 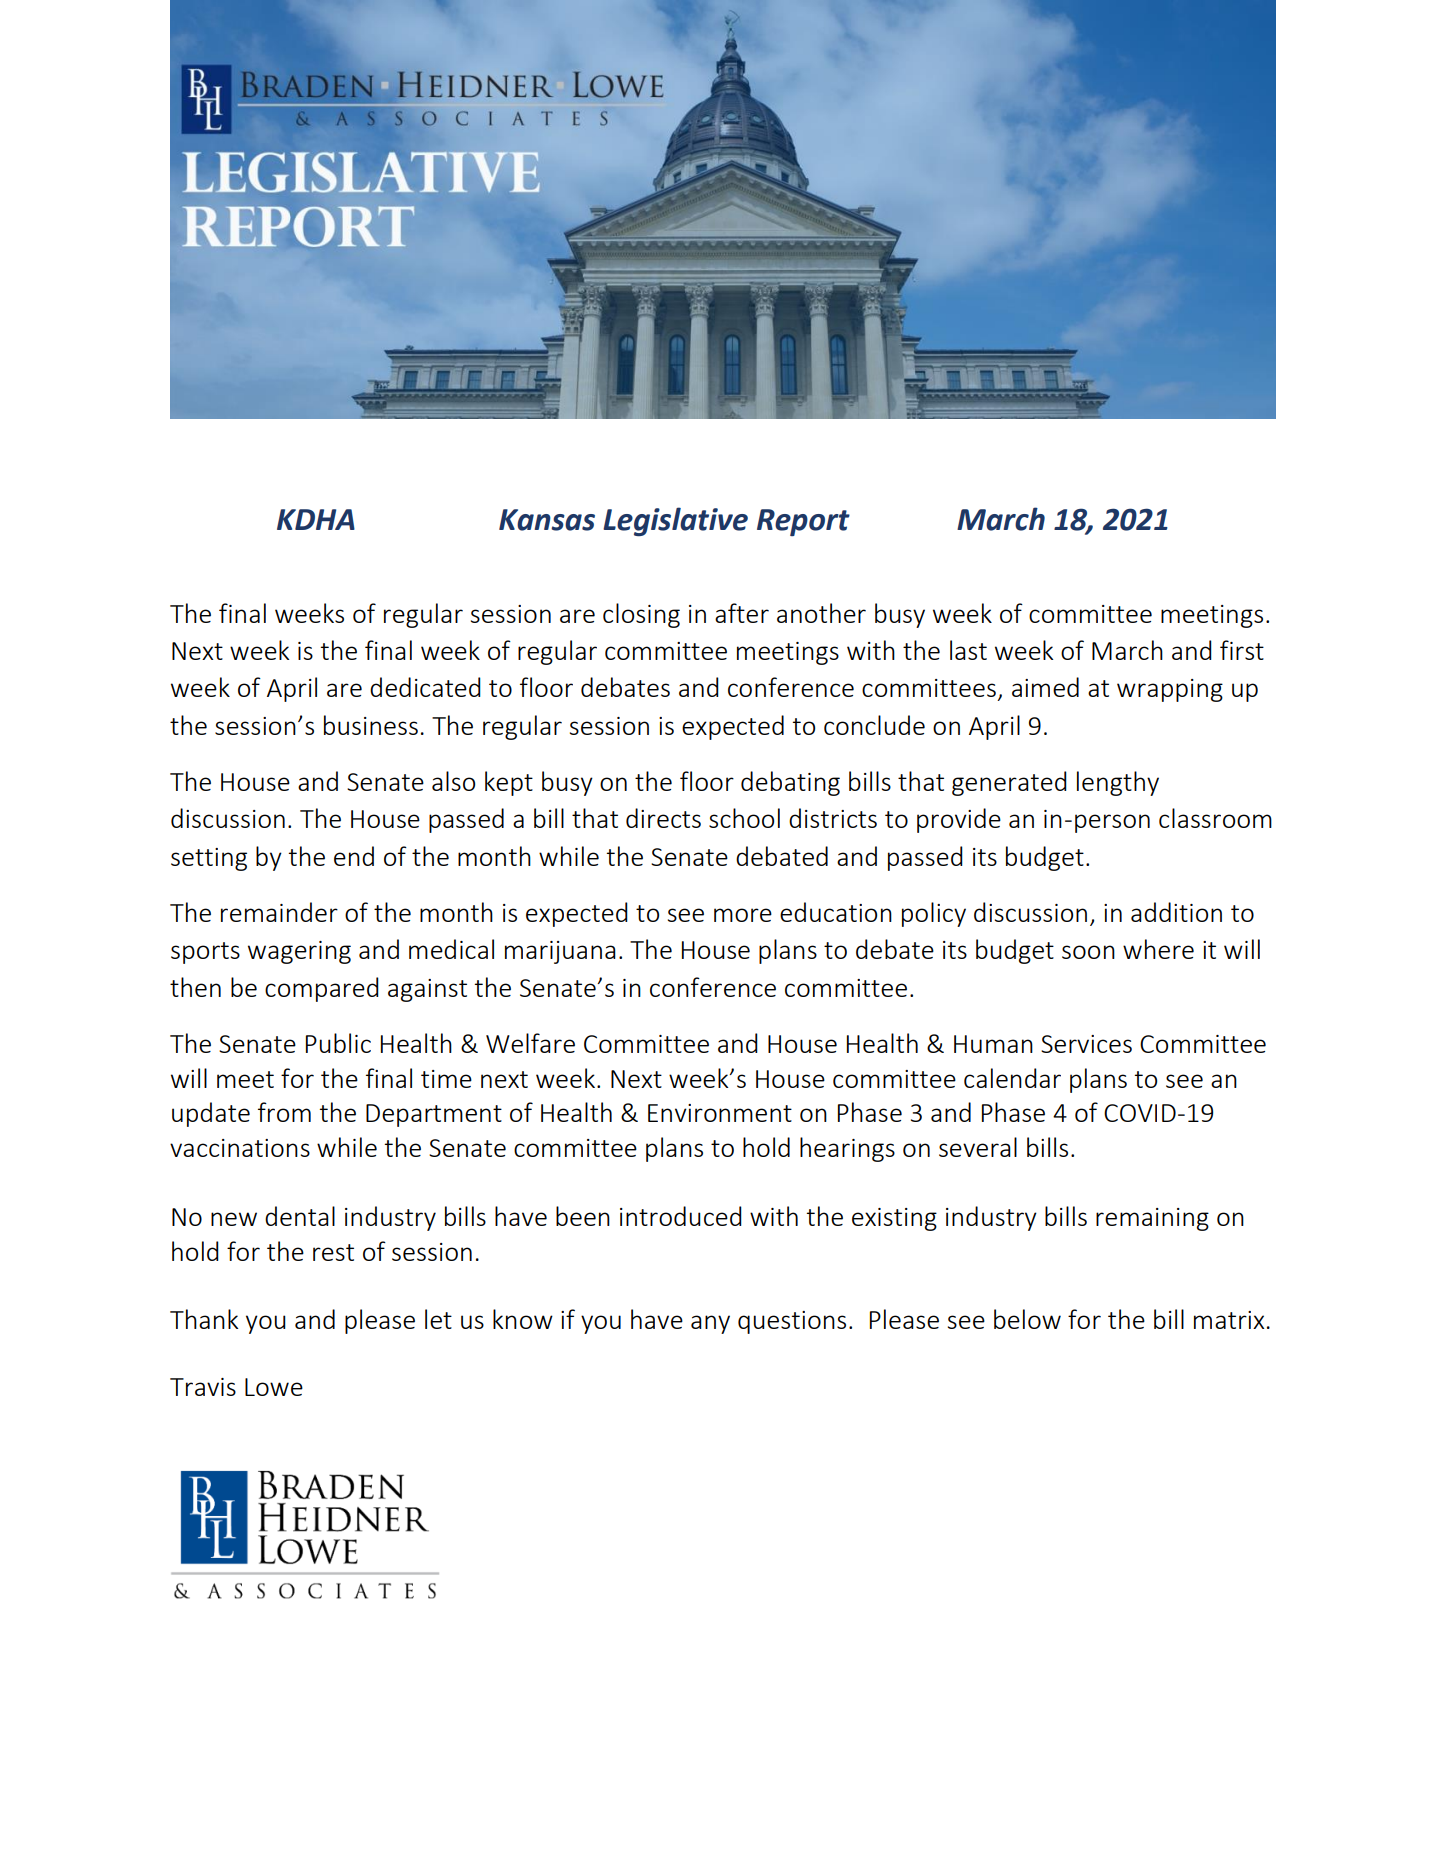 I want to click on debating, so click(x=790, y=783).
